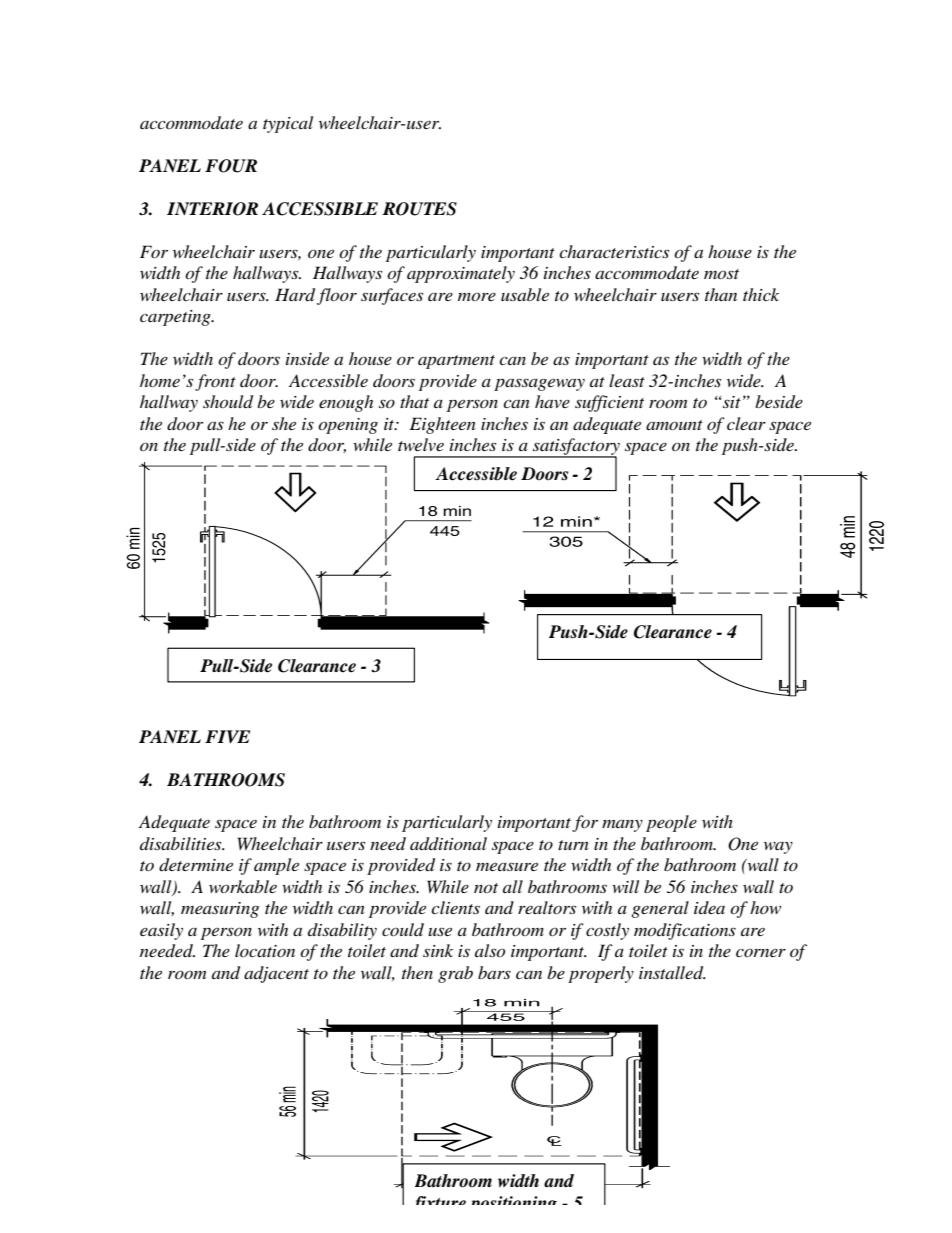 Image resolution: width=952 pixels, height=1233 pixels. Describe the element at coordinates (421, 444) in the document. I see `twelve` at that location.
